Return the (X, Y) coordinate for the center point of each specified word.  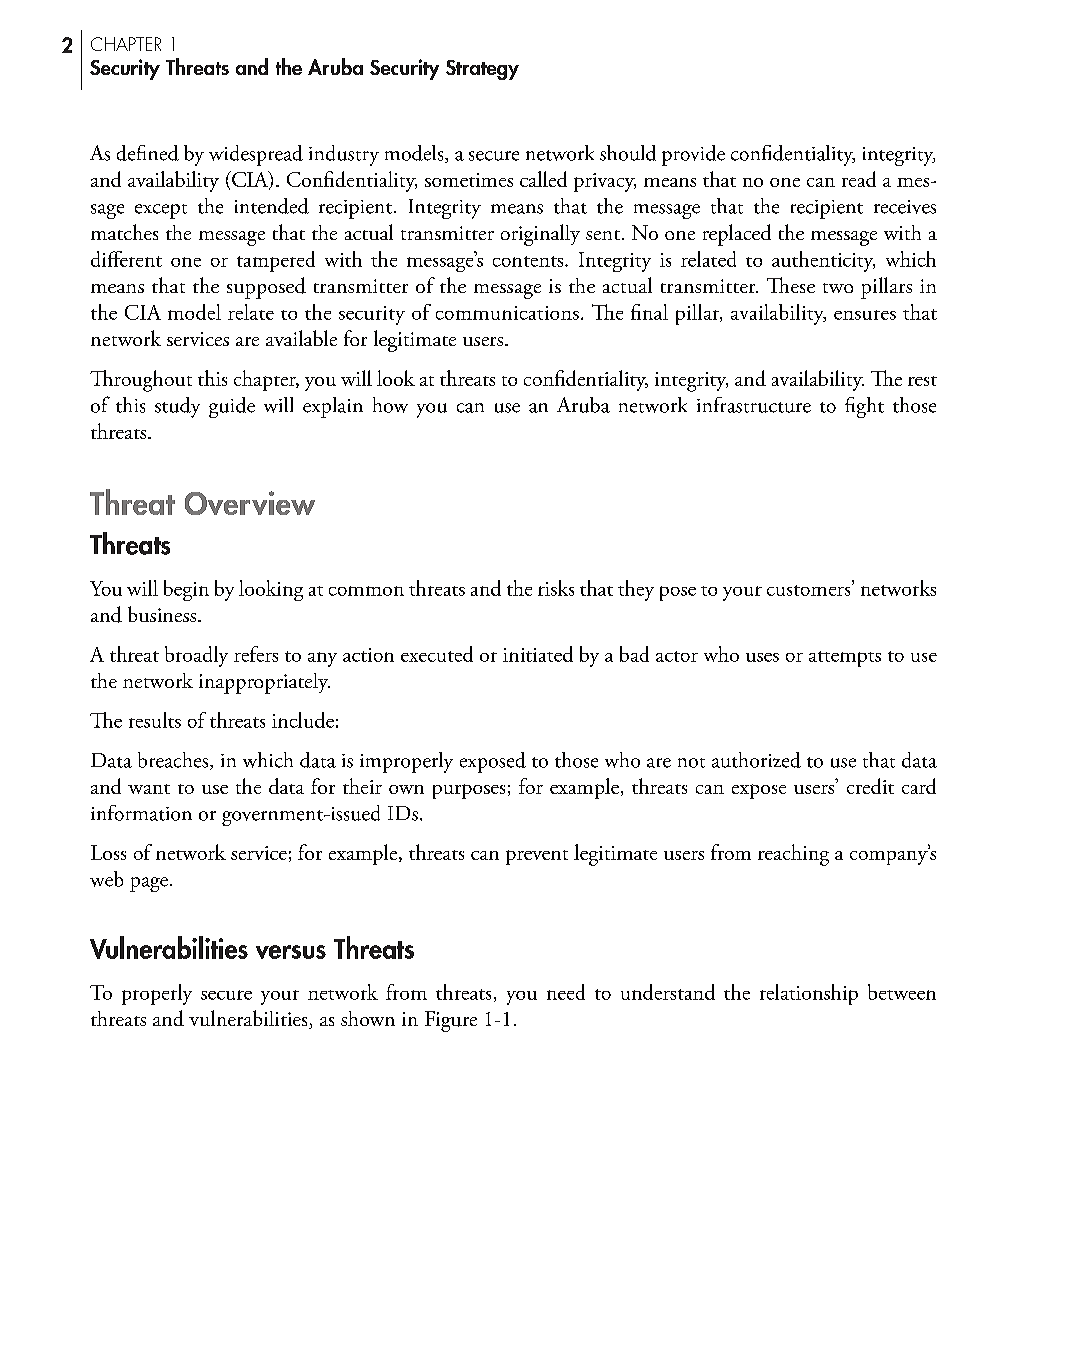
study (177, 407)
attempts (845, 659)
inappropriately (264, 683)
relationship (809, 994)
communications (507, 313)
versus (291, 952)
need (566, 992)
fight (864, 407)
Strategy (482, 70)
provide (693, 155)
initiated (538, 654)
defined (148, 153)
